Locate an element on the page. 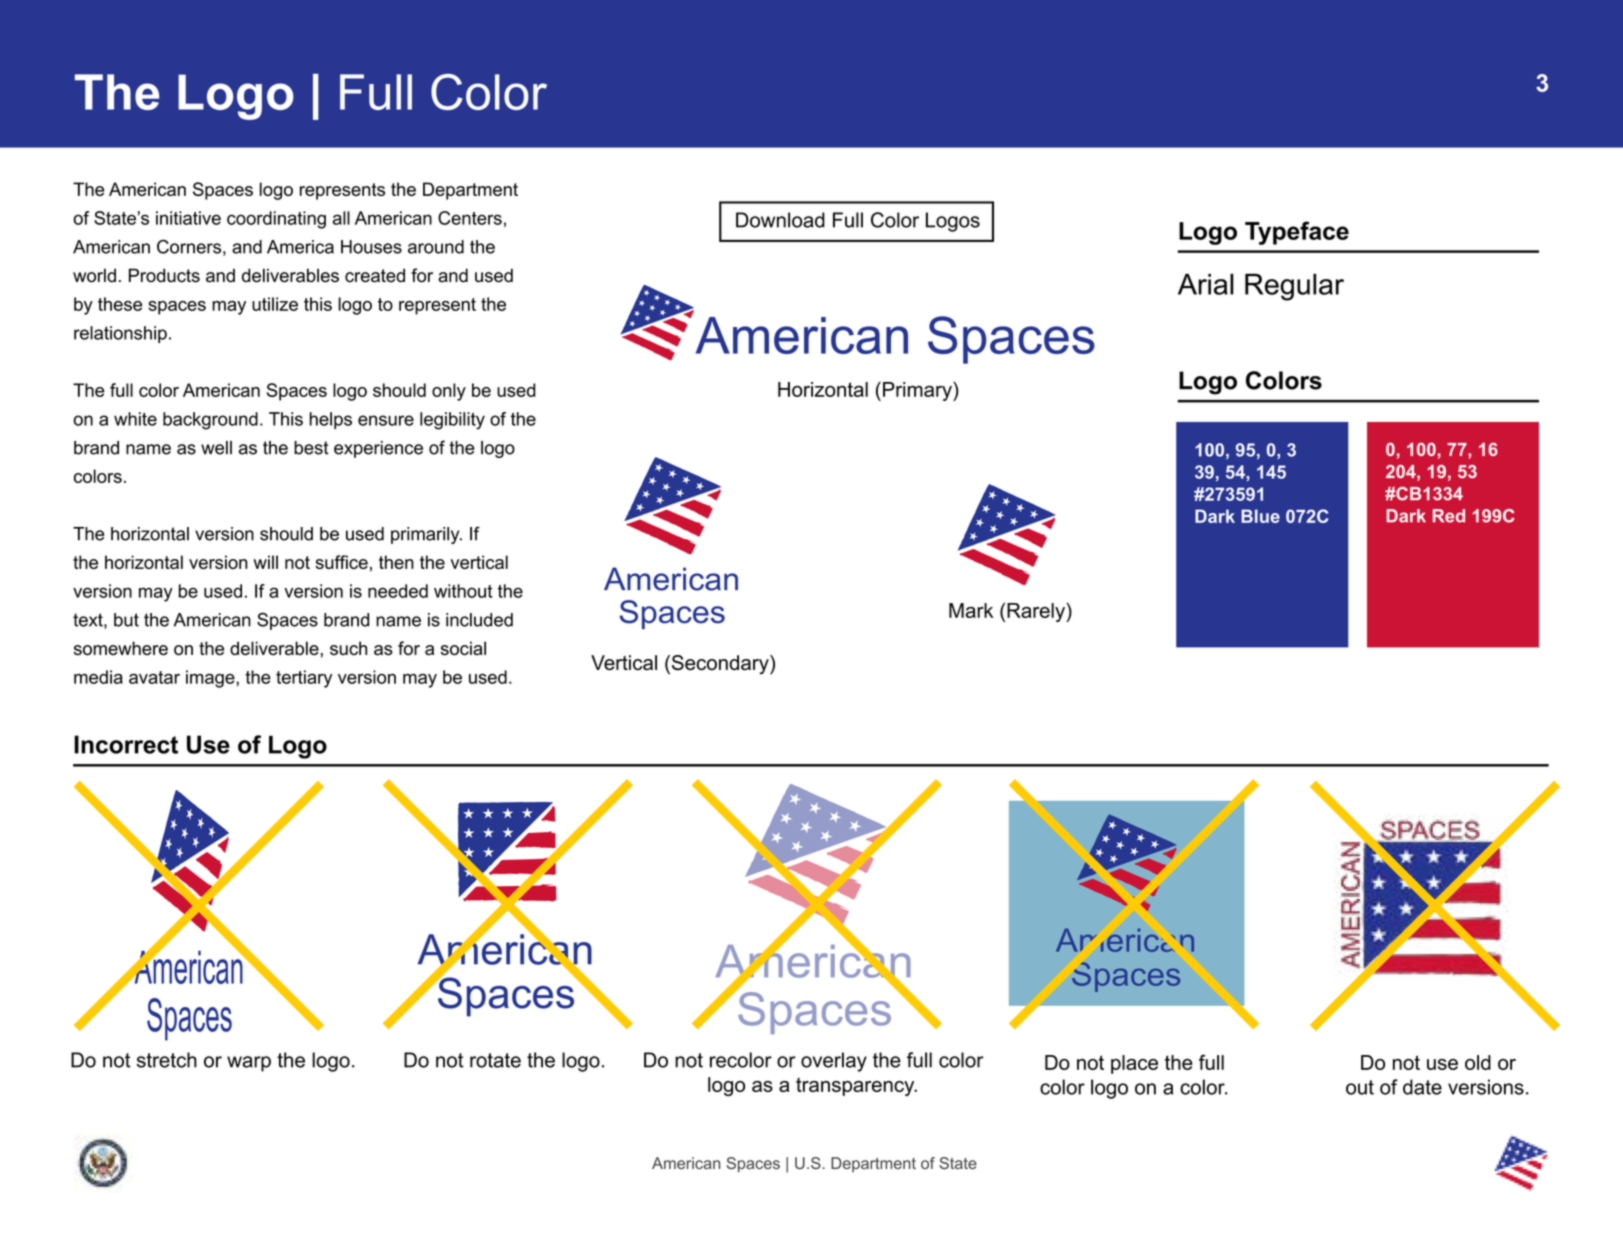 This document has height=1254, width=1623. overlay is located at coordinates (834, 1062).
